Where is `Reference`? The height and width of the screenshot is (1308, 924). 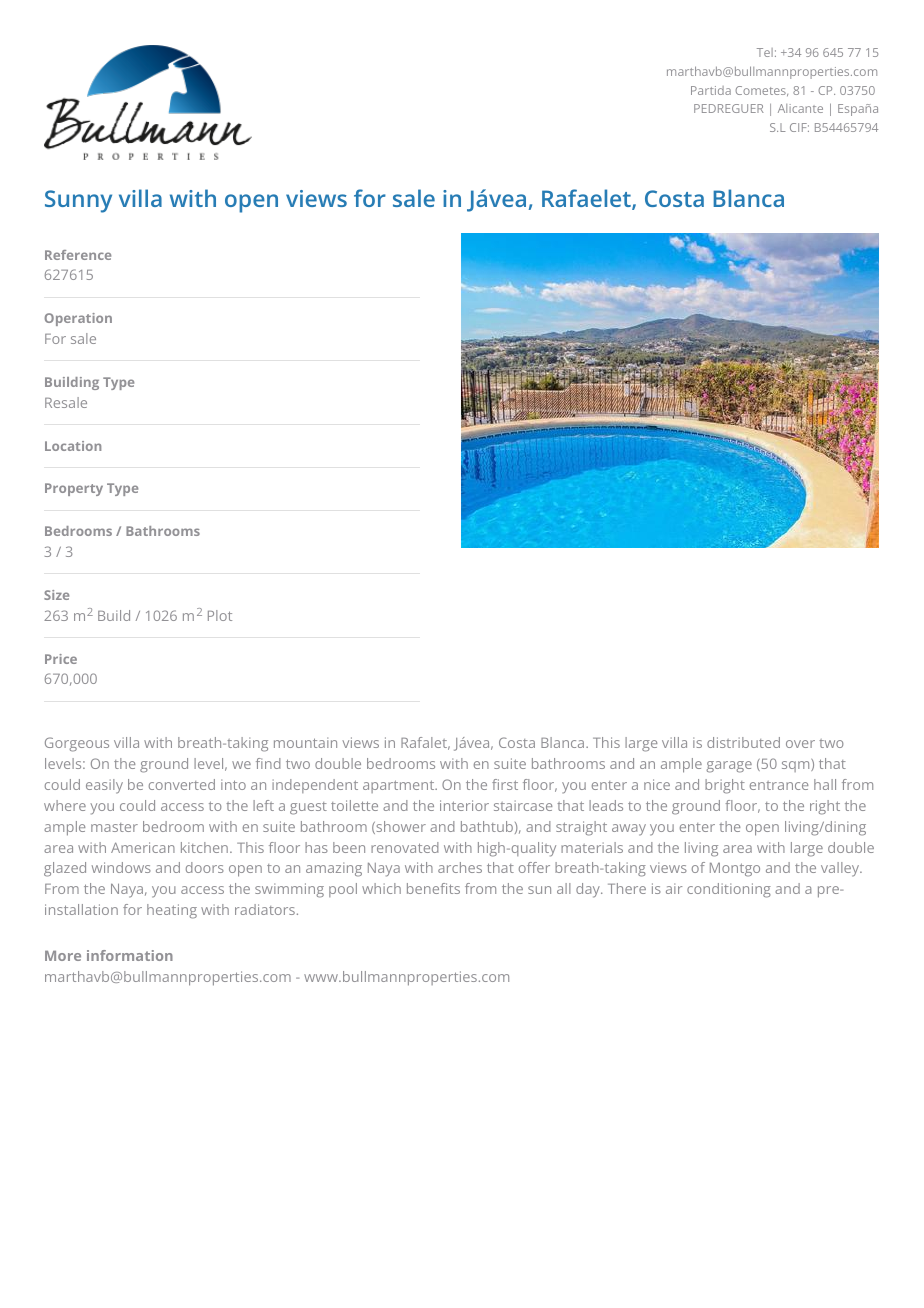
Reference is located at coordinates (78, 255).
